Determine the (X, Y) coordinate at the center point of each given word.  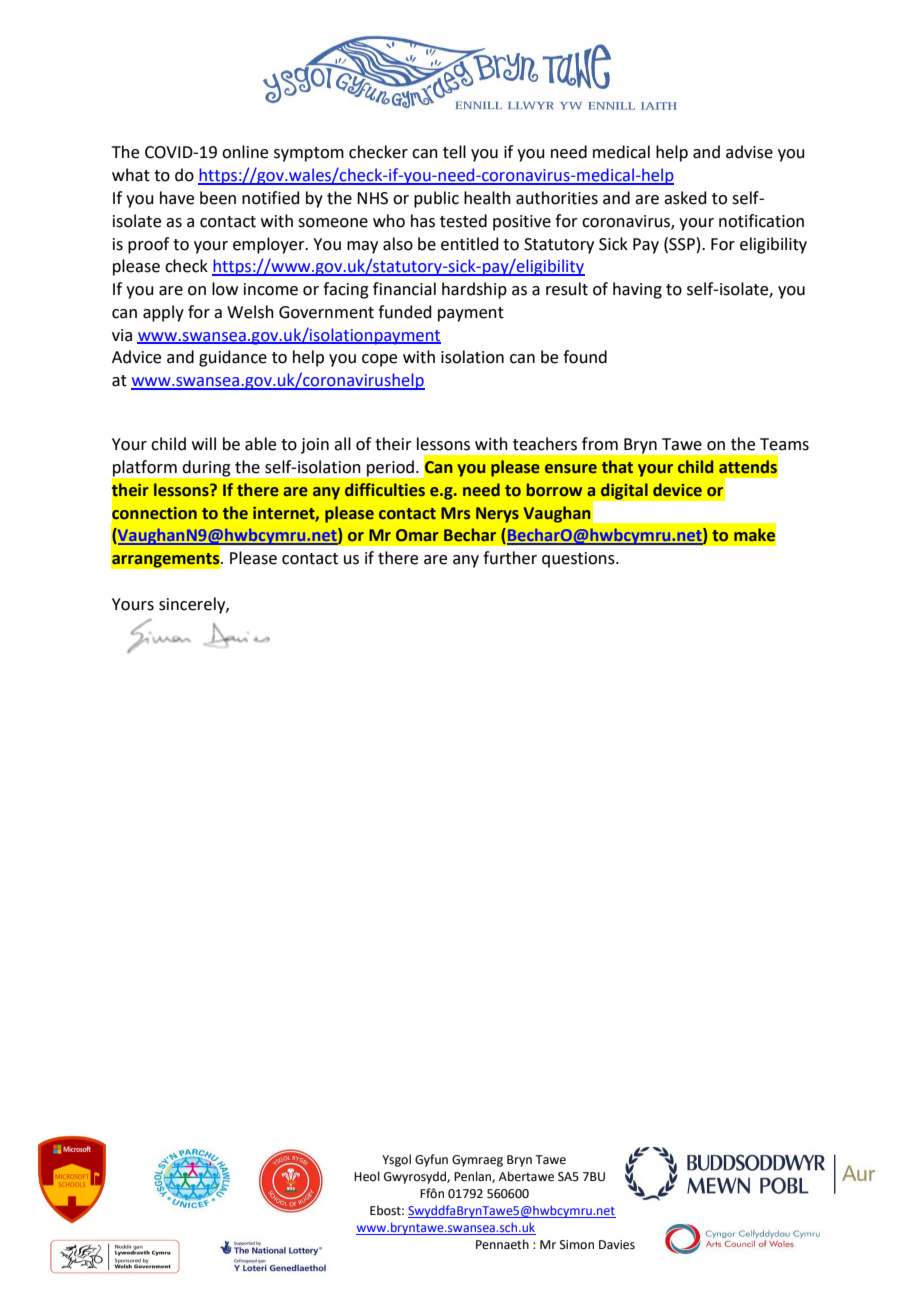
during (206, 468)
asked (685, 198)
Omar (417, 535)
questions (579, 560)
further (510, 558)
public (436, 199)
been (218, 198)
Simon (577, 1245)
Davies (617, 1245)
